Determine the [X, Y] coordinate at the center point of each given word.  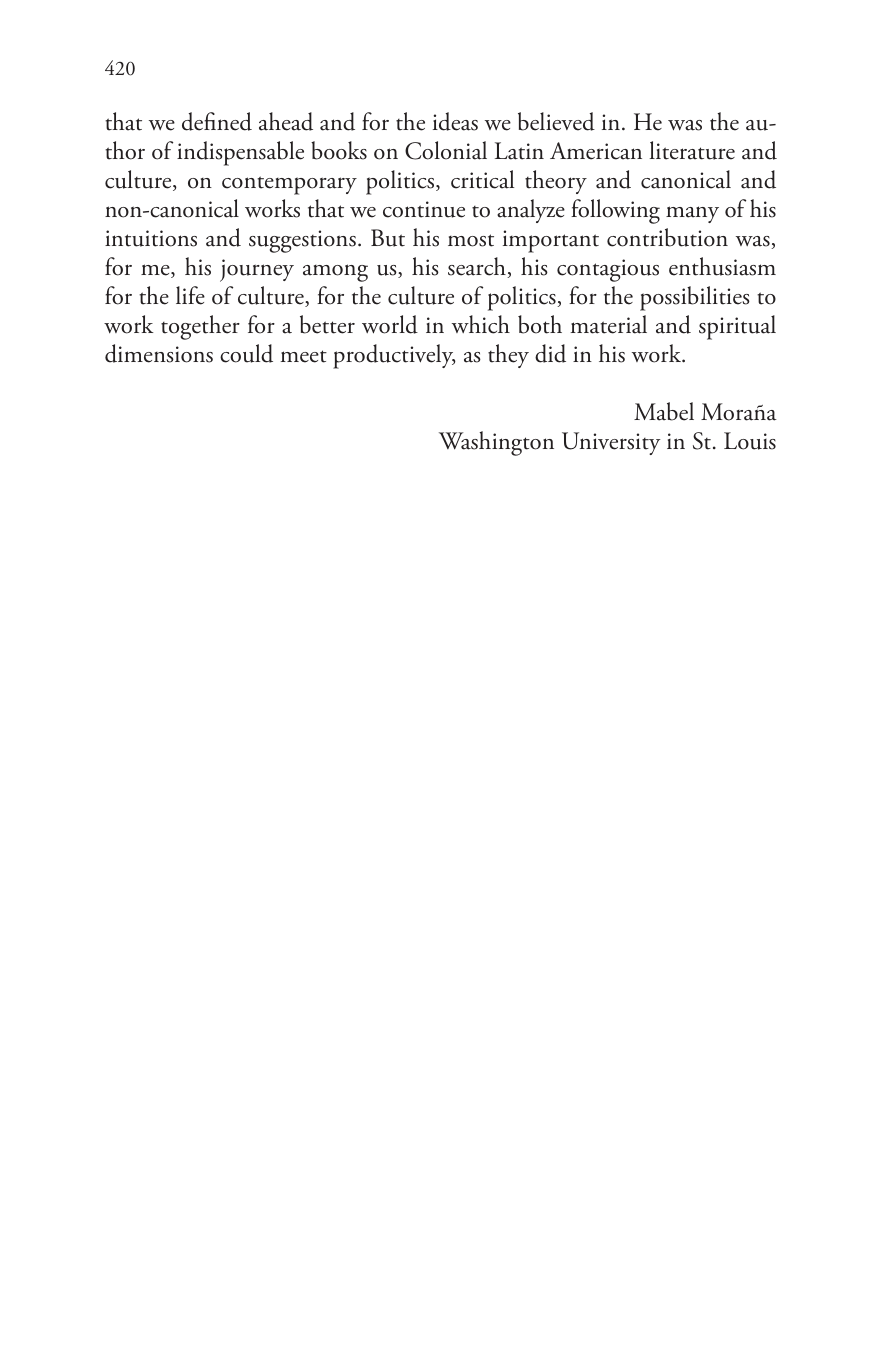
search [478, 267]
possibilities [695, 298]
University [611, 443]
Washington [496, 443]
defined [217, 121]
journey [257, 270]
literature [692, 150]
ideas [455, 121]
